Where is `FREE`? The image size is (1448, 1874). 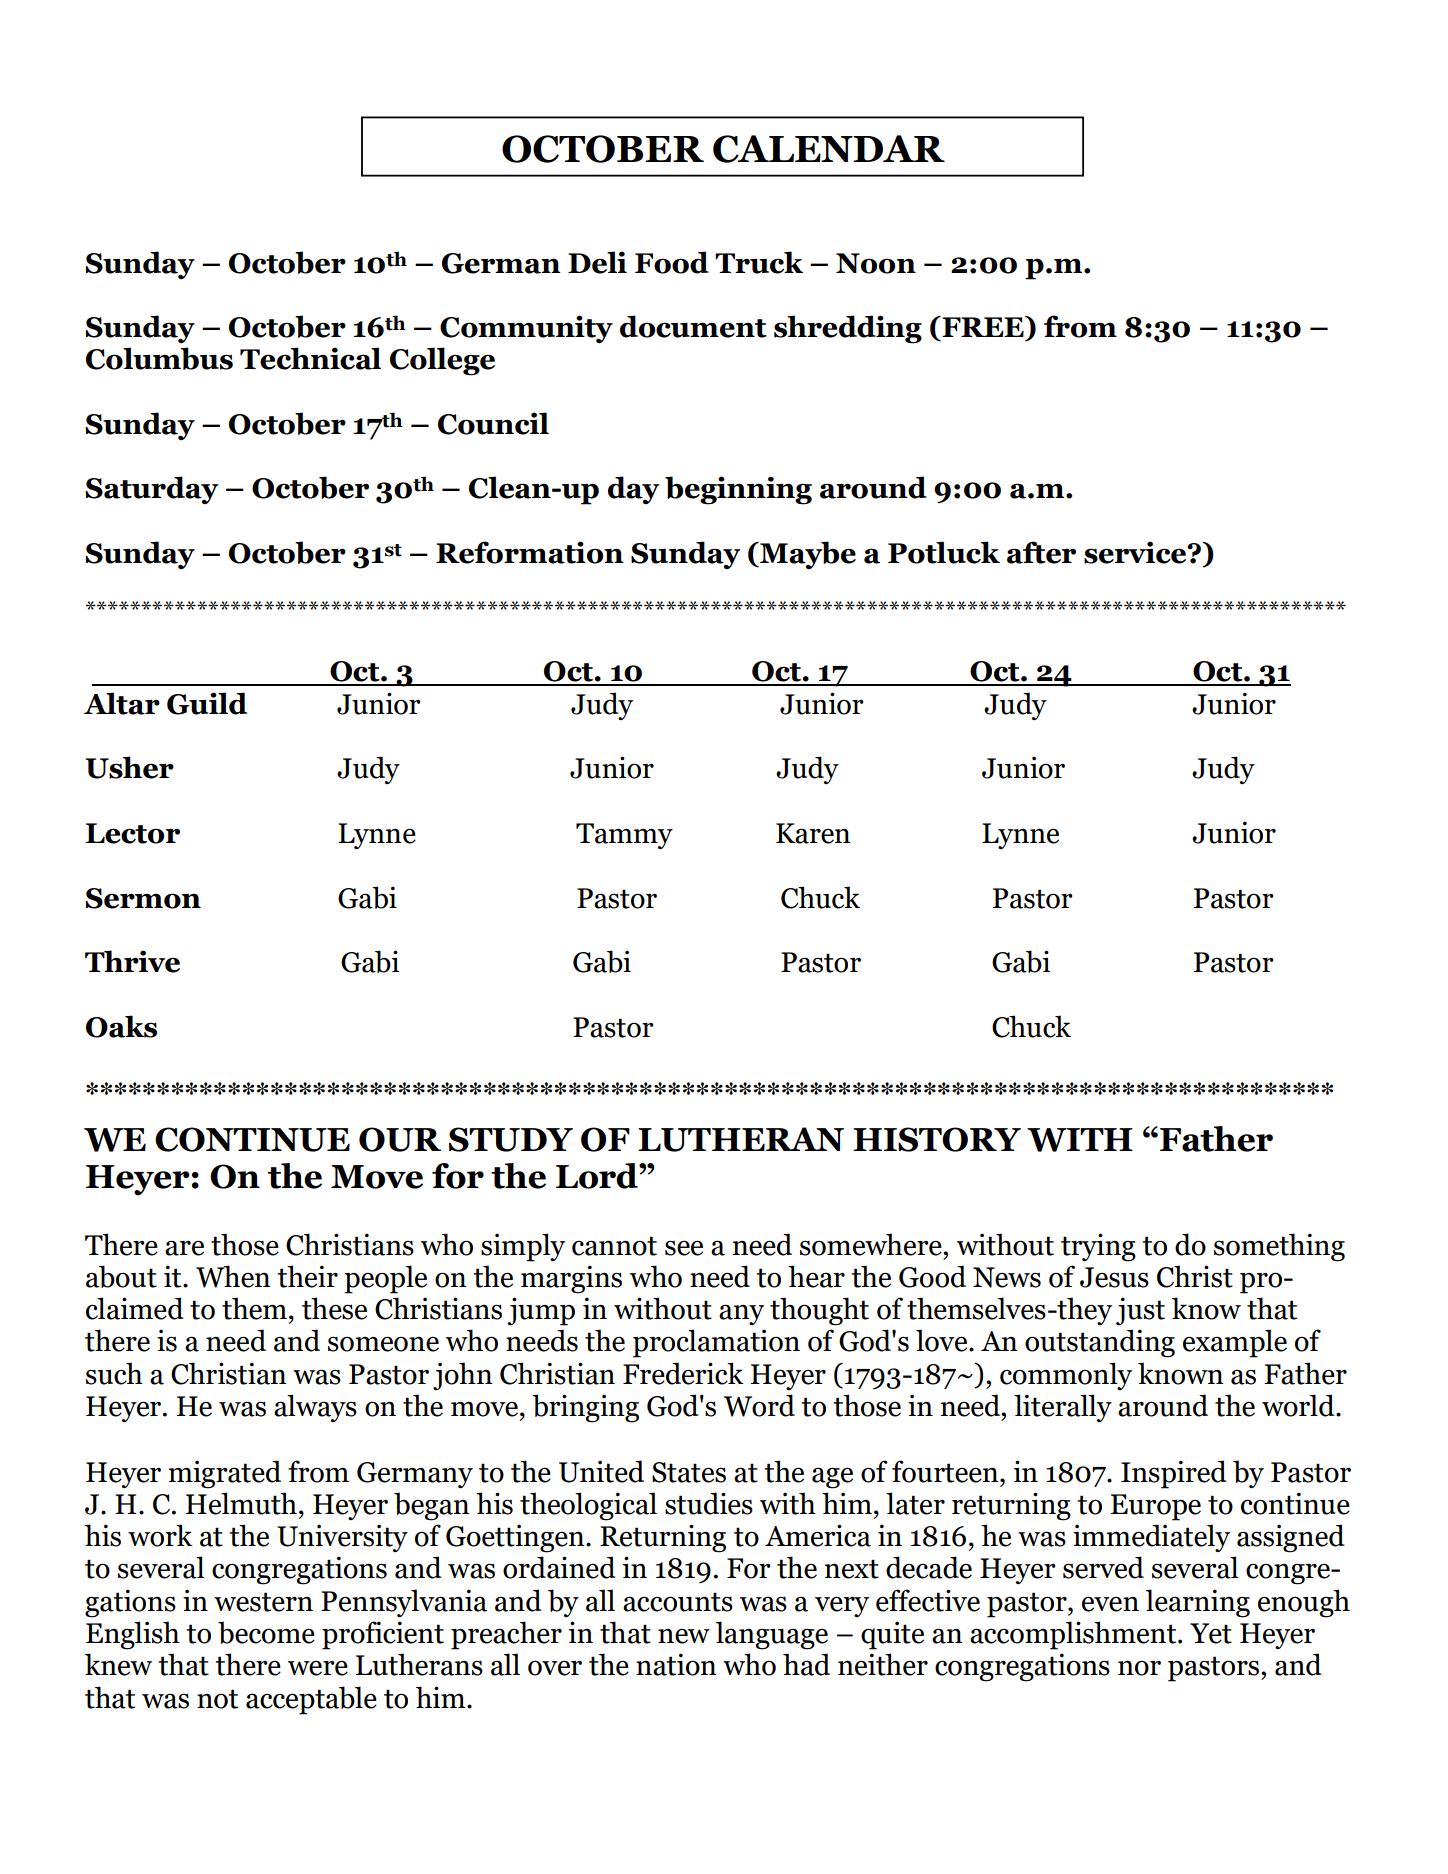
FREE is located at coordinates (983, 326).
